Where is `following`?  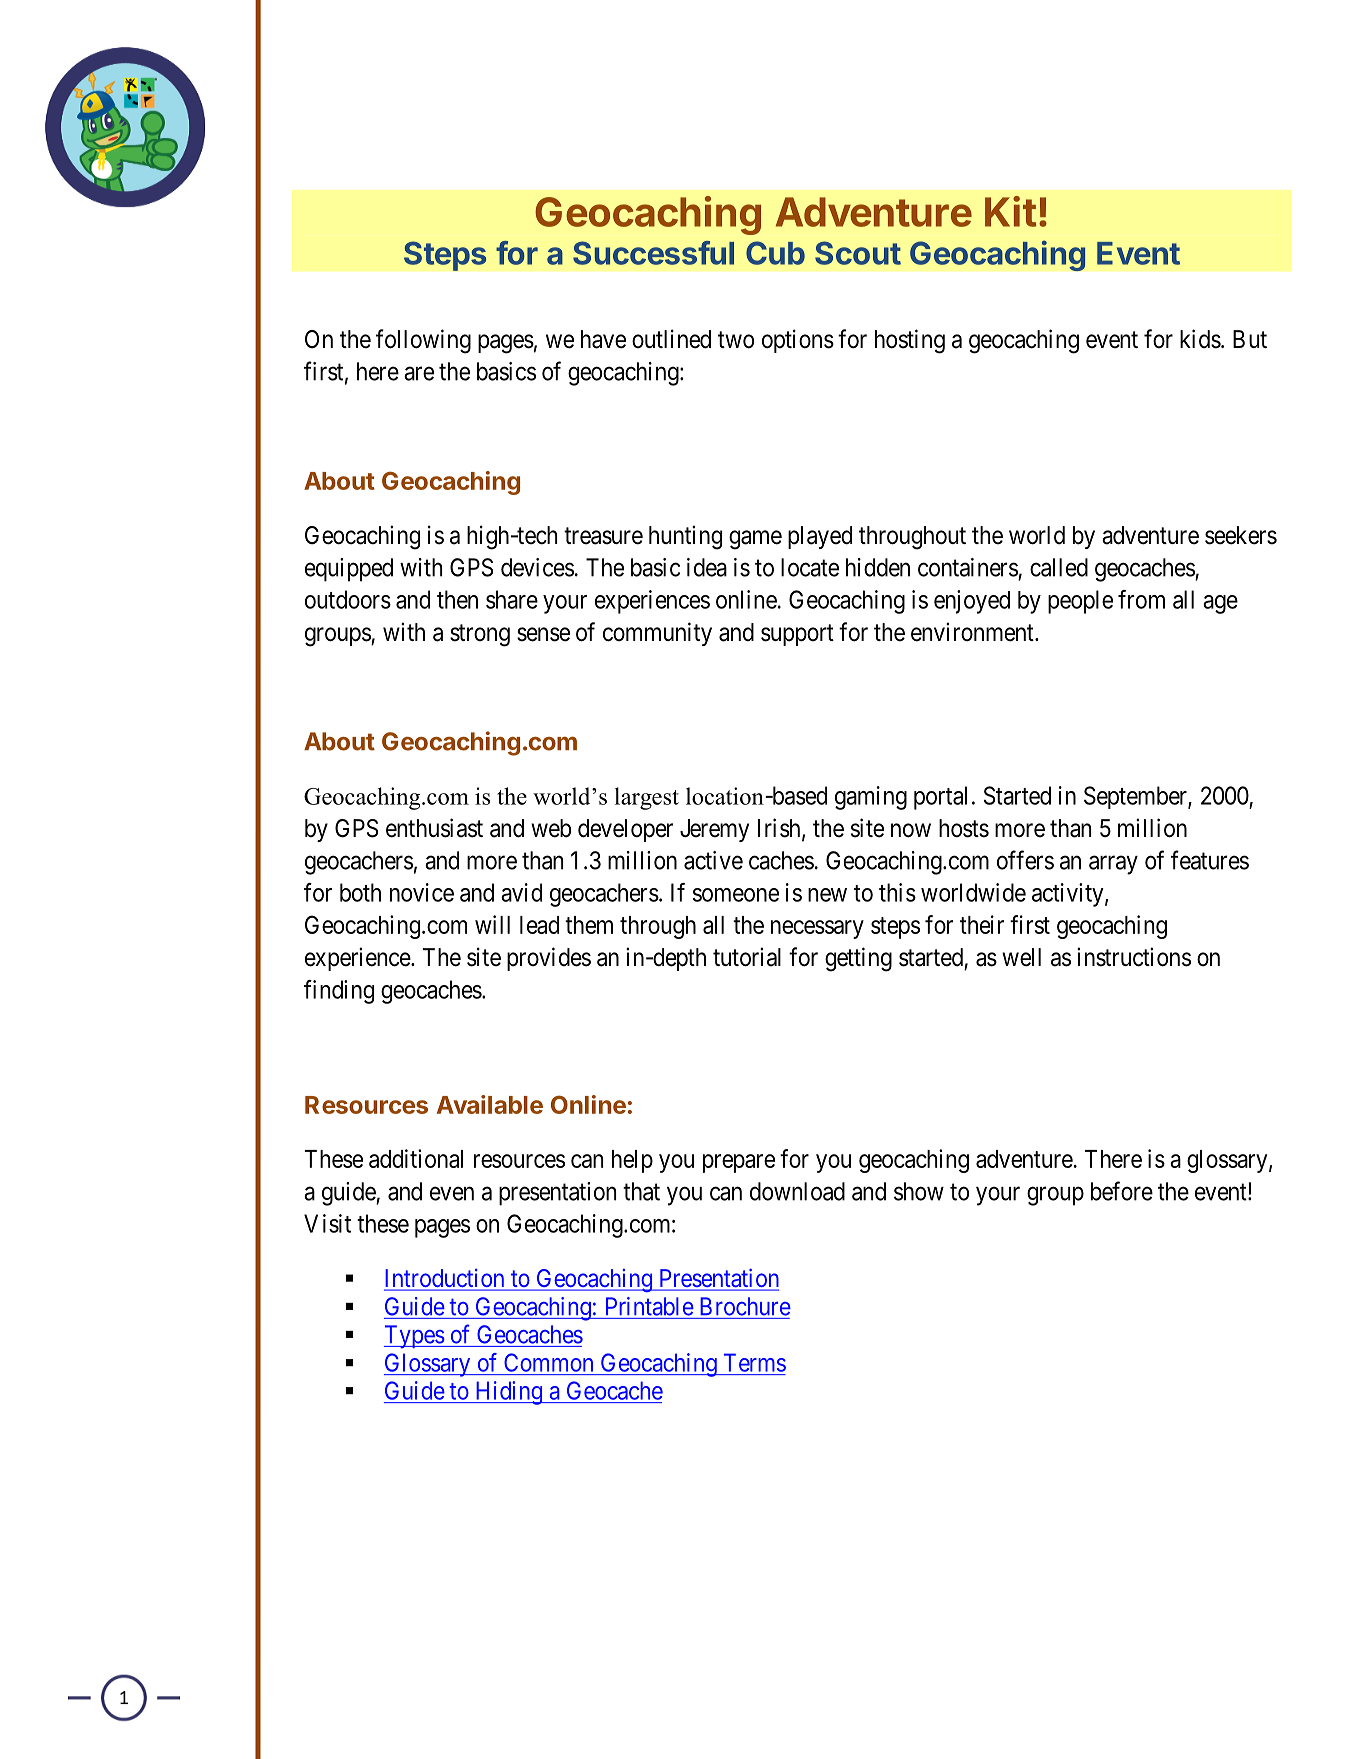
following is located at coordinates (423, 341).
